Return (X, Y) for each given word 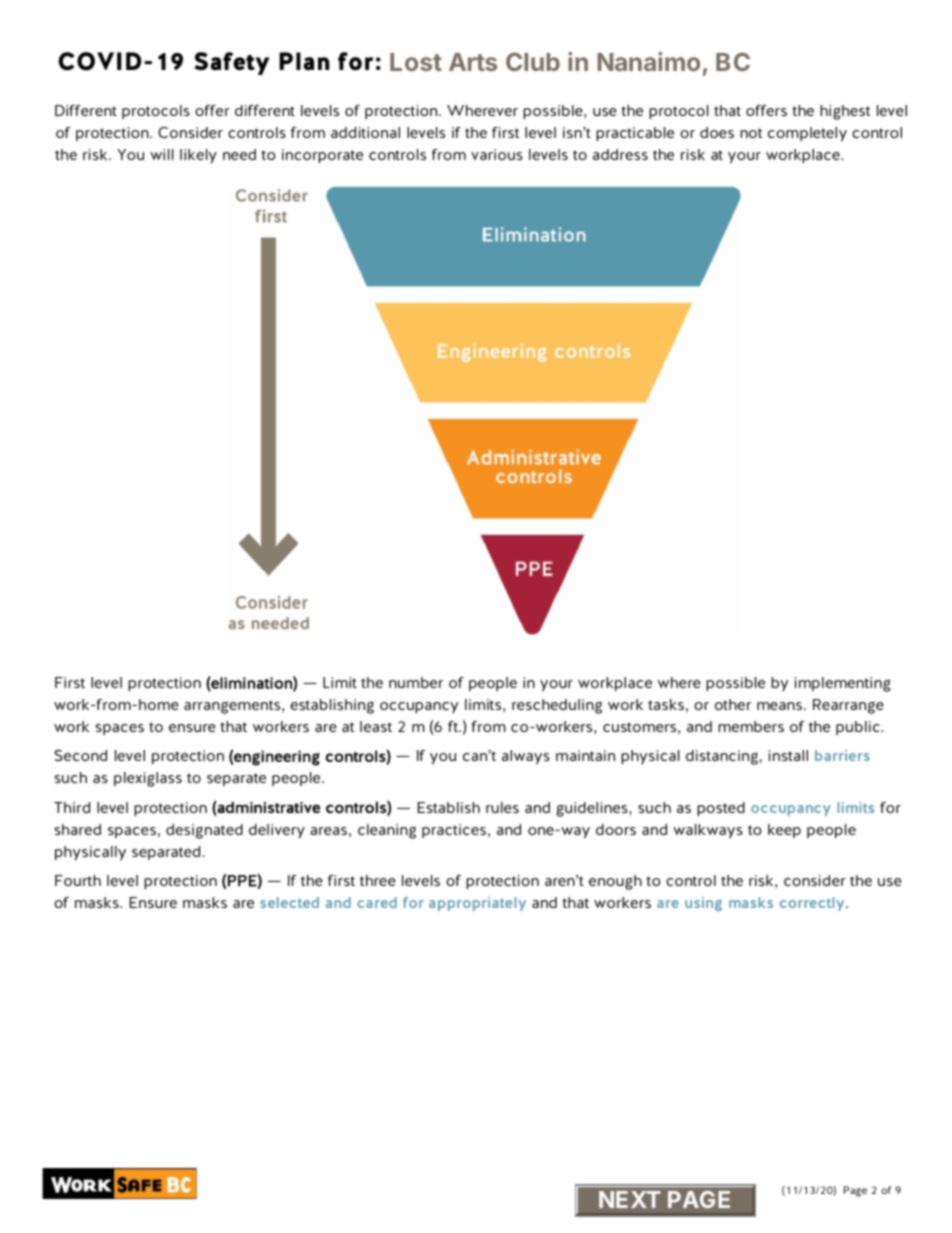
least (376, 726)
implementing (842, 684)
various (497, 154)
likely (198, 156)
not (751, 133)
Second (80, 755)
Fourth (78, 880)
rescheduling (557, 706)
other (733, 704)
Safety (232, 63)
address (620, 154)
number (416, 682)
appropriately (477, 904)
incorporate (322, 156)
